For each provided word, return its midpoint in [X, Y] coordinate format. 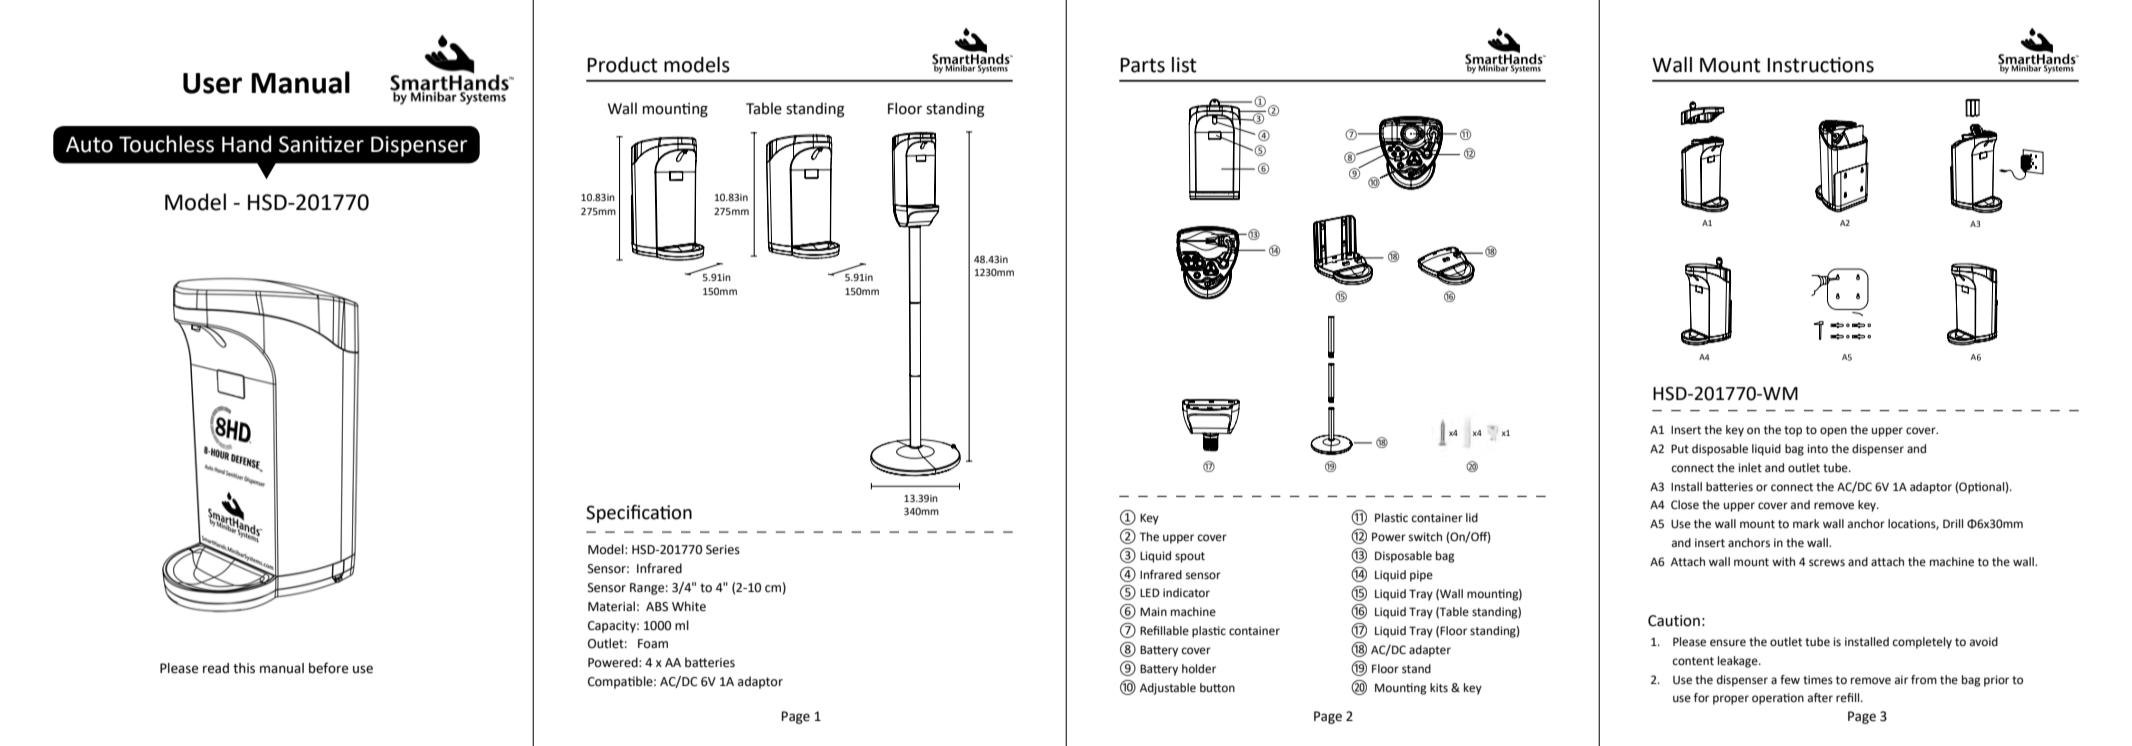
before [328, 668]
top [1793, 431]
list [1184, 65]
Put [1680, 448]
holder [1199, 669]
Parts [1142, 65]
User [212, 83]
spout [1190, 557]
